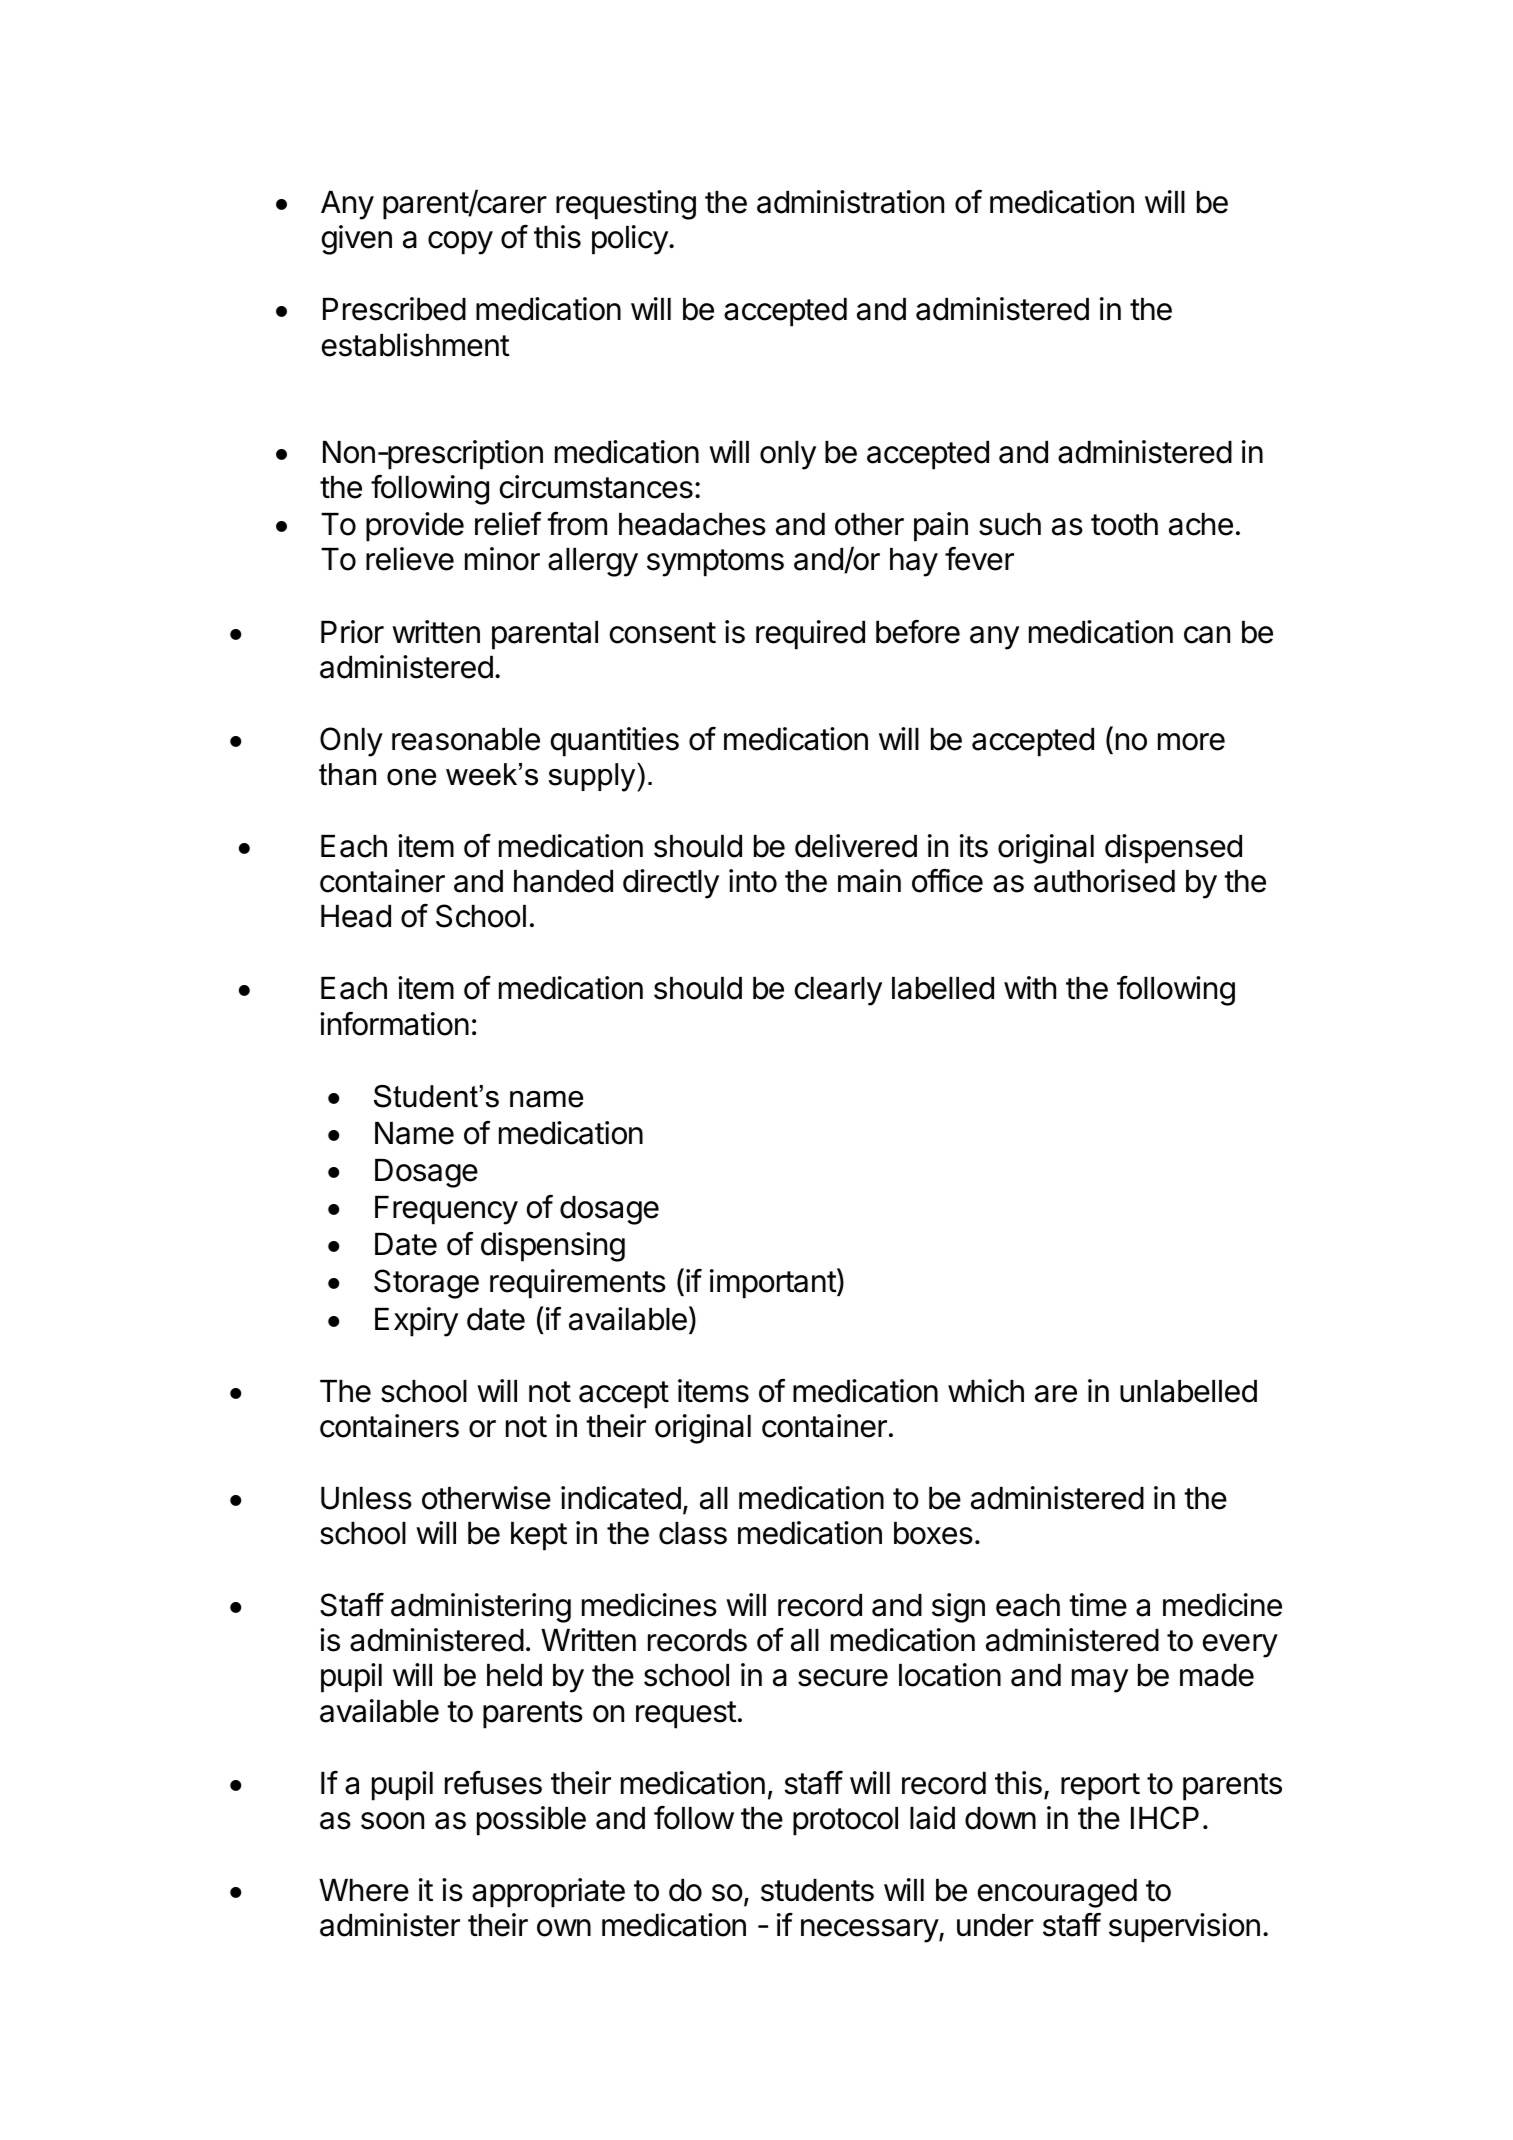  Describe the element at coordinates (416, 1322) in the screenshot. I see `Expiry` at that location.
